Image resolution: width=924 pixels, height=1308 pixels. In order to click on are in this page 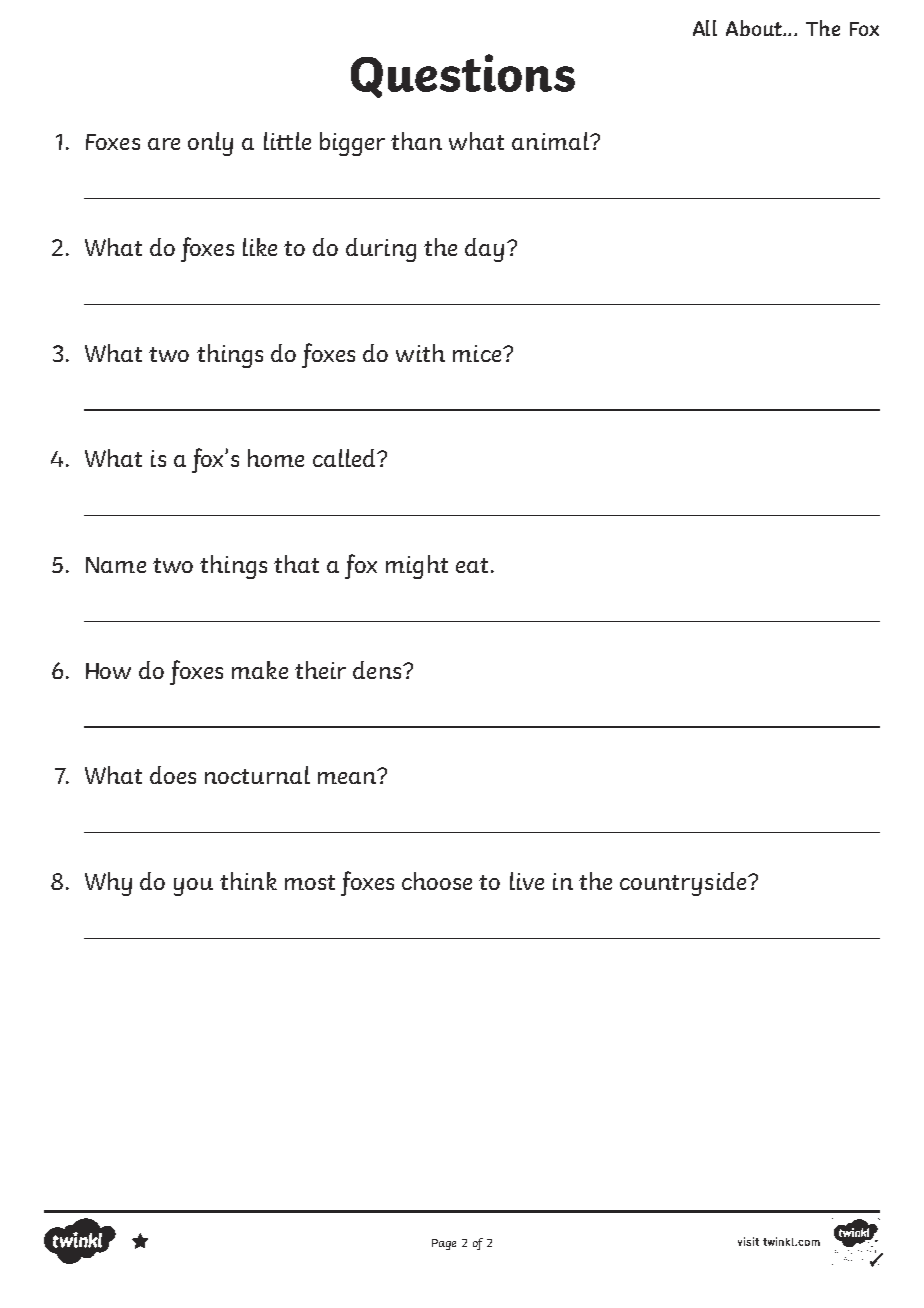, I will do `click(164, 144)`.
